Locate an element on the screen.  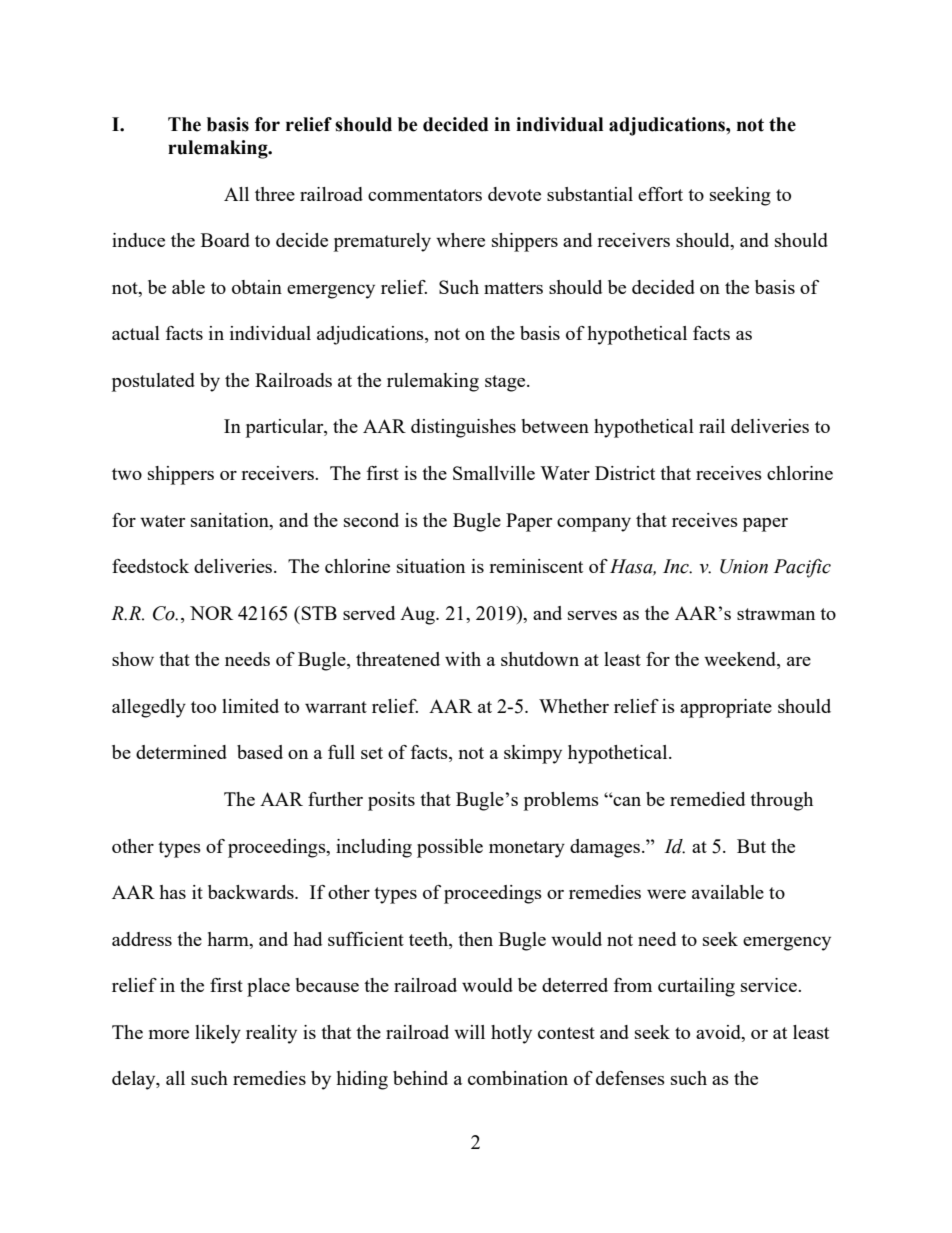
will is located at coordinates (469, 1032).
